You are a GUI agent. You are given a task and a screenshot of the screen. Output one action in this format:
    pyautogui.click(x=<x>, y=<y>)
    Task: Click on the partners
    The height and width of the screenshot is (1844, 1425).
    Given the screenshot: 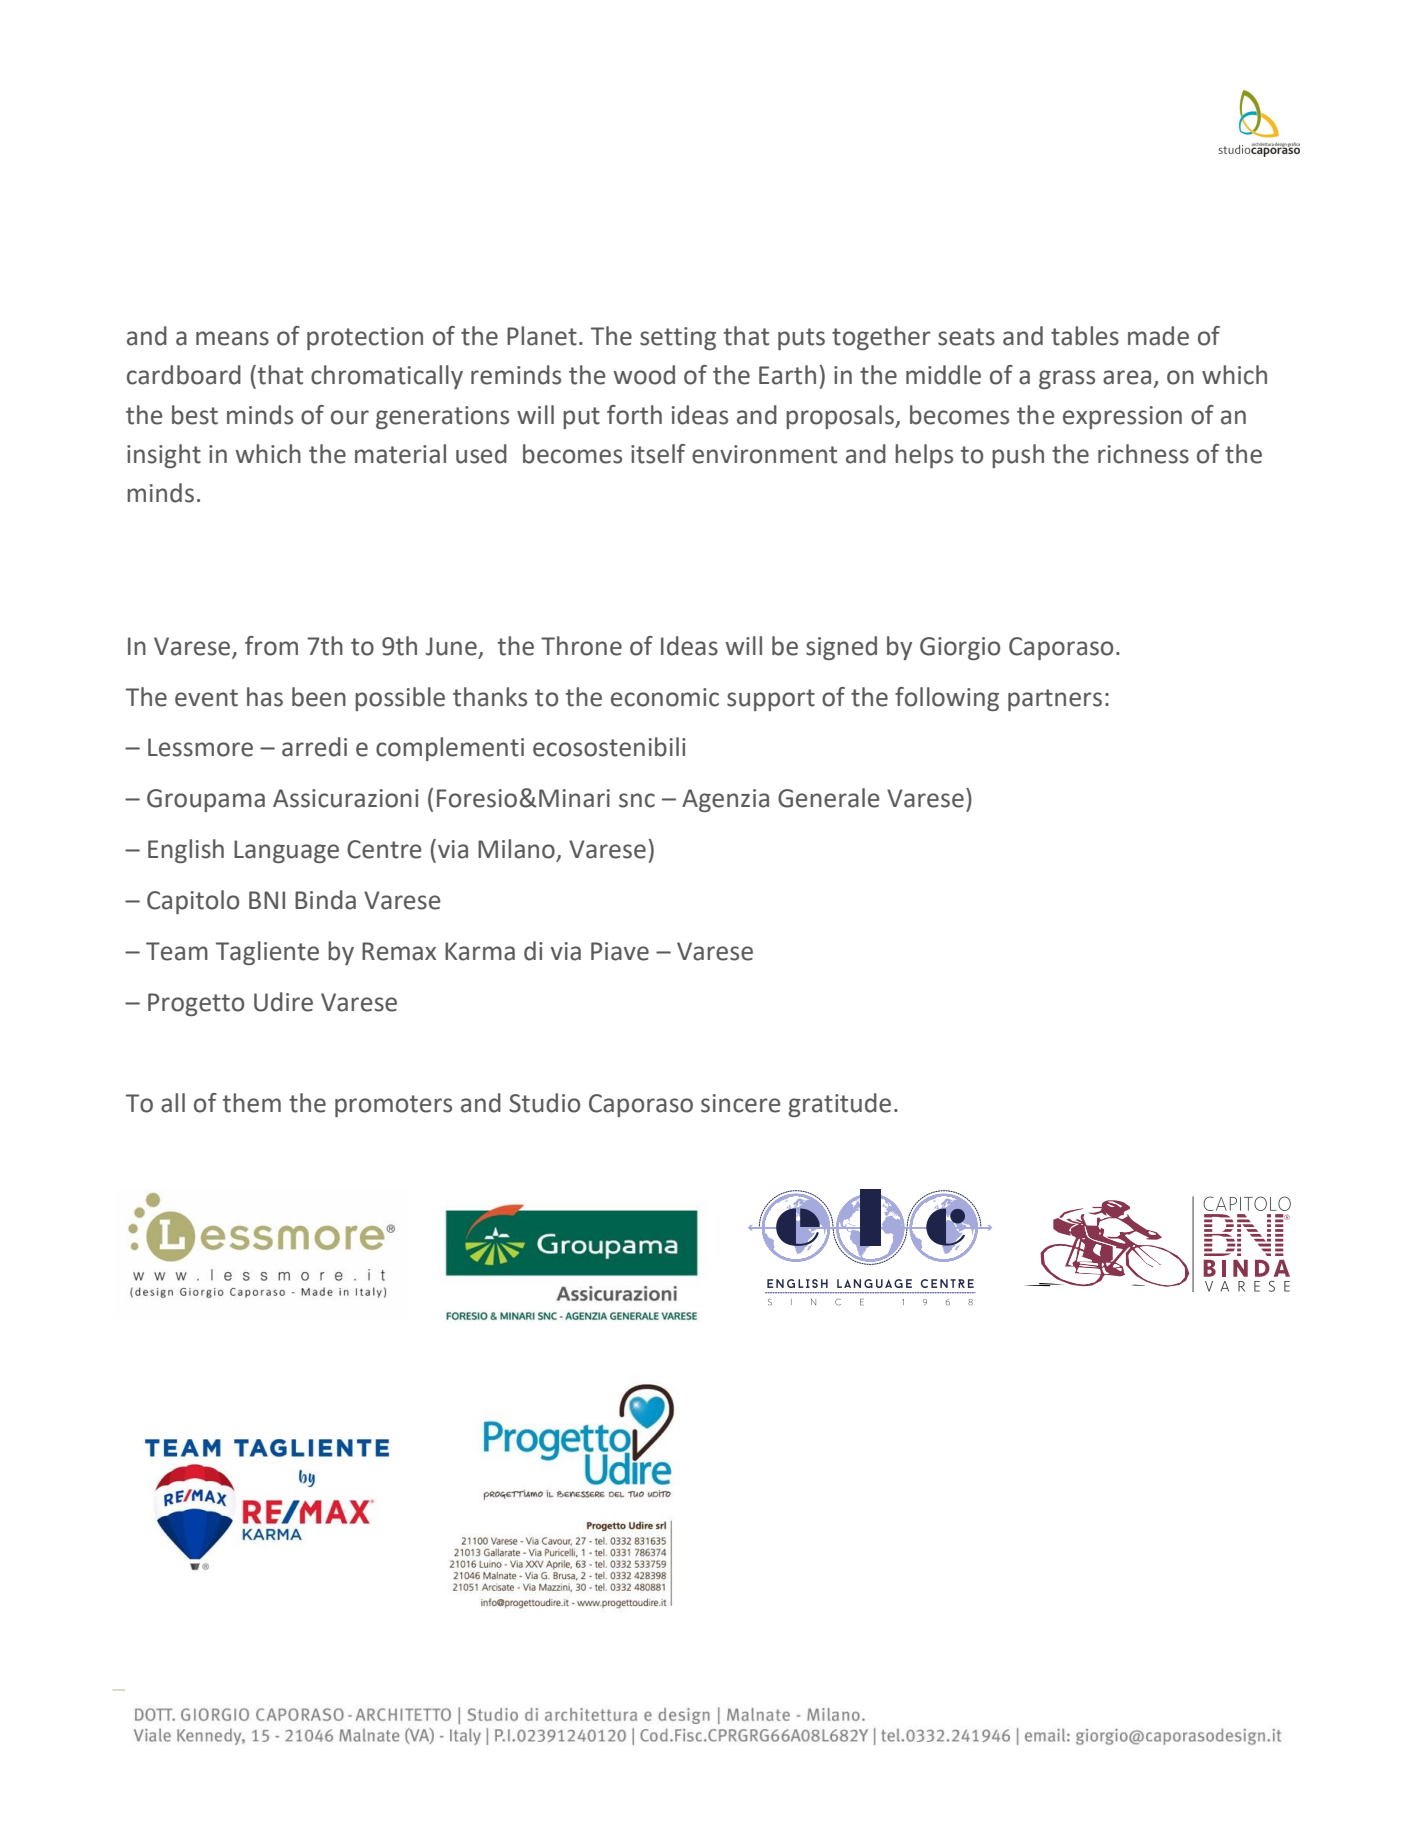 What is the action you would take?
    pyautogui.click(x=1055, y=700)
